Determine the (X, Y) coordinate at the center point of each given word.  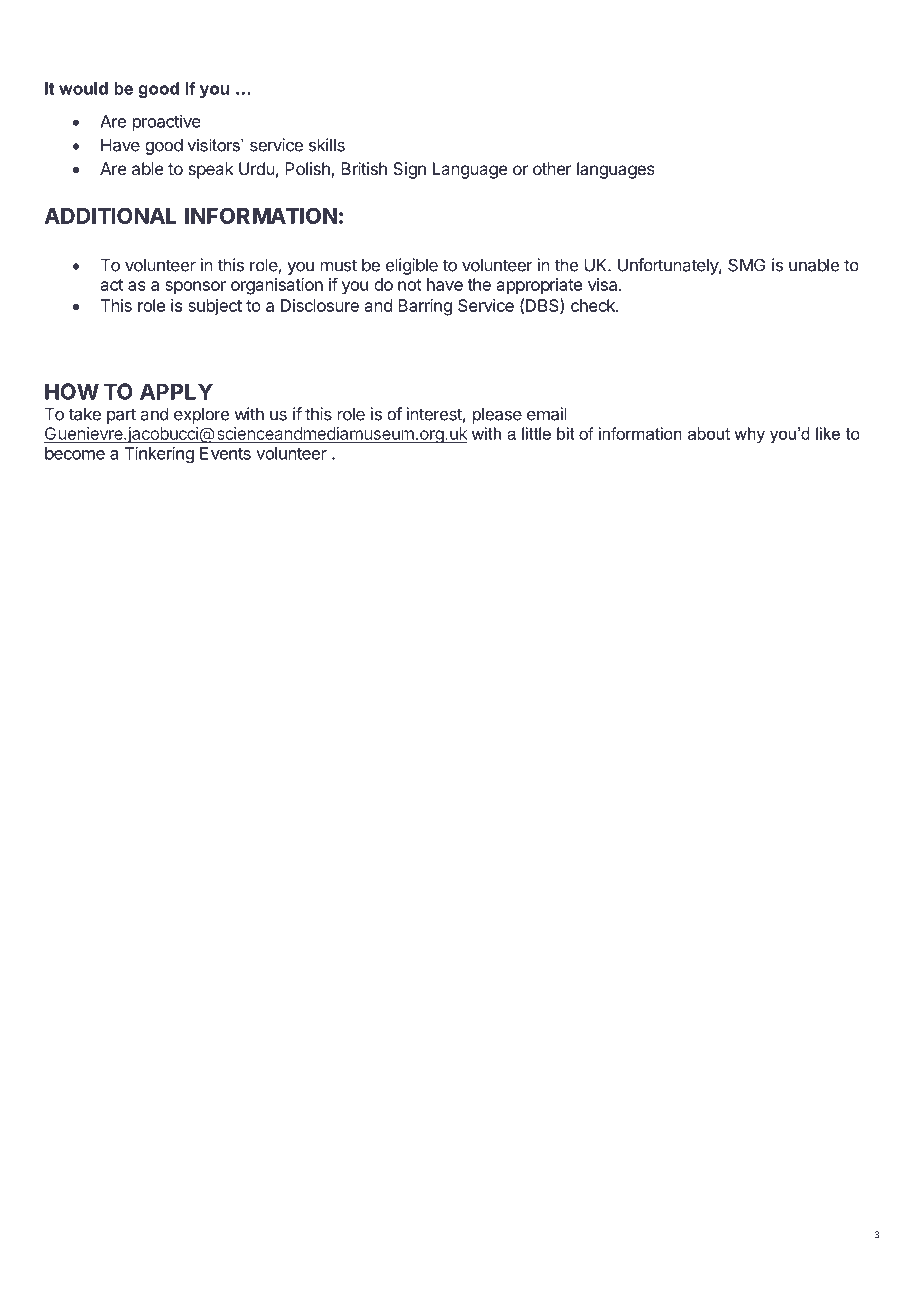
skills (327, 145)
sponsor (195, 288)
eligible (412, 266)
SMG (746, 265)
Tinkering (159, 454)
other (552, 168)
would (83, 88)
